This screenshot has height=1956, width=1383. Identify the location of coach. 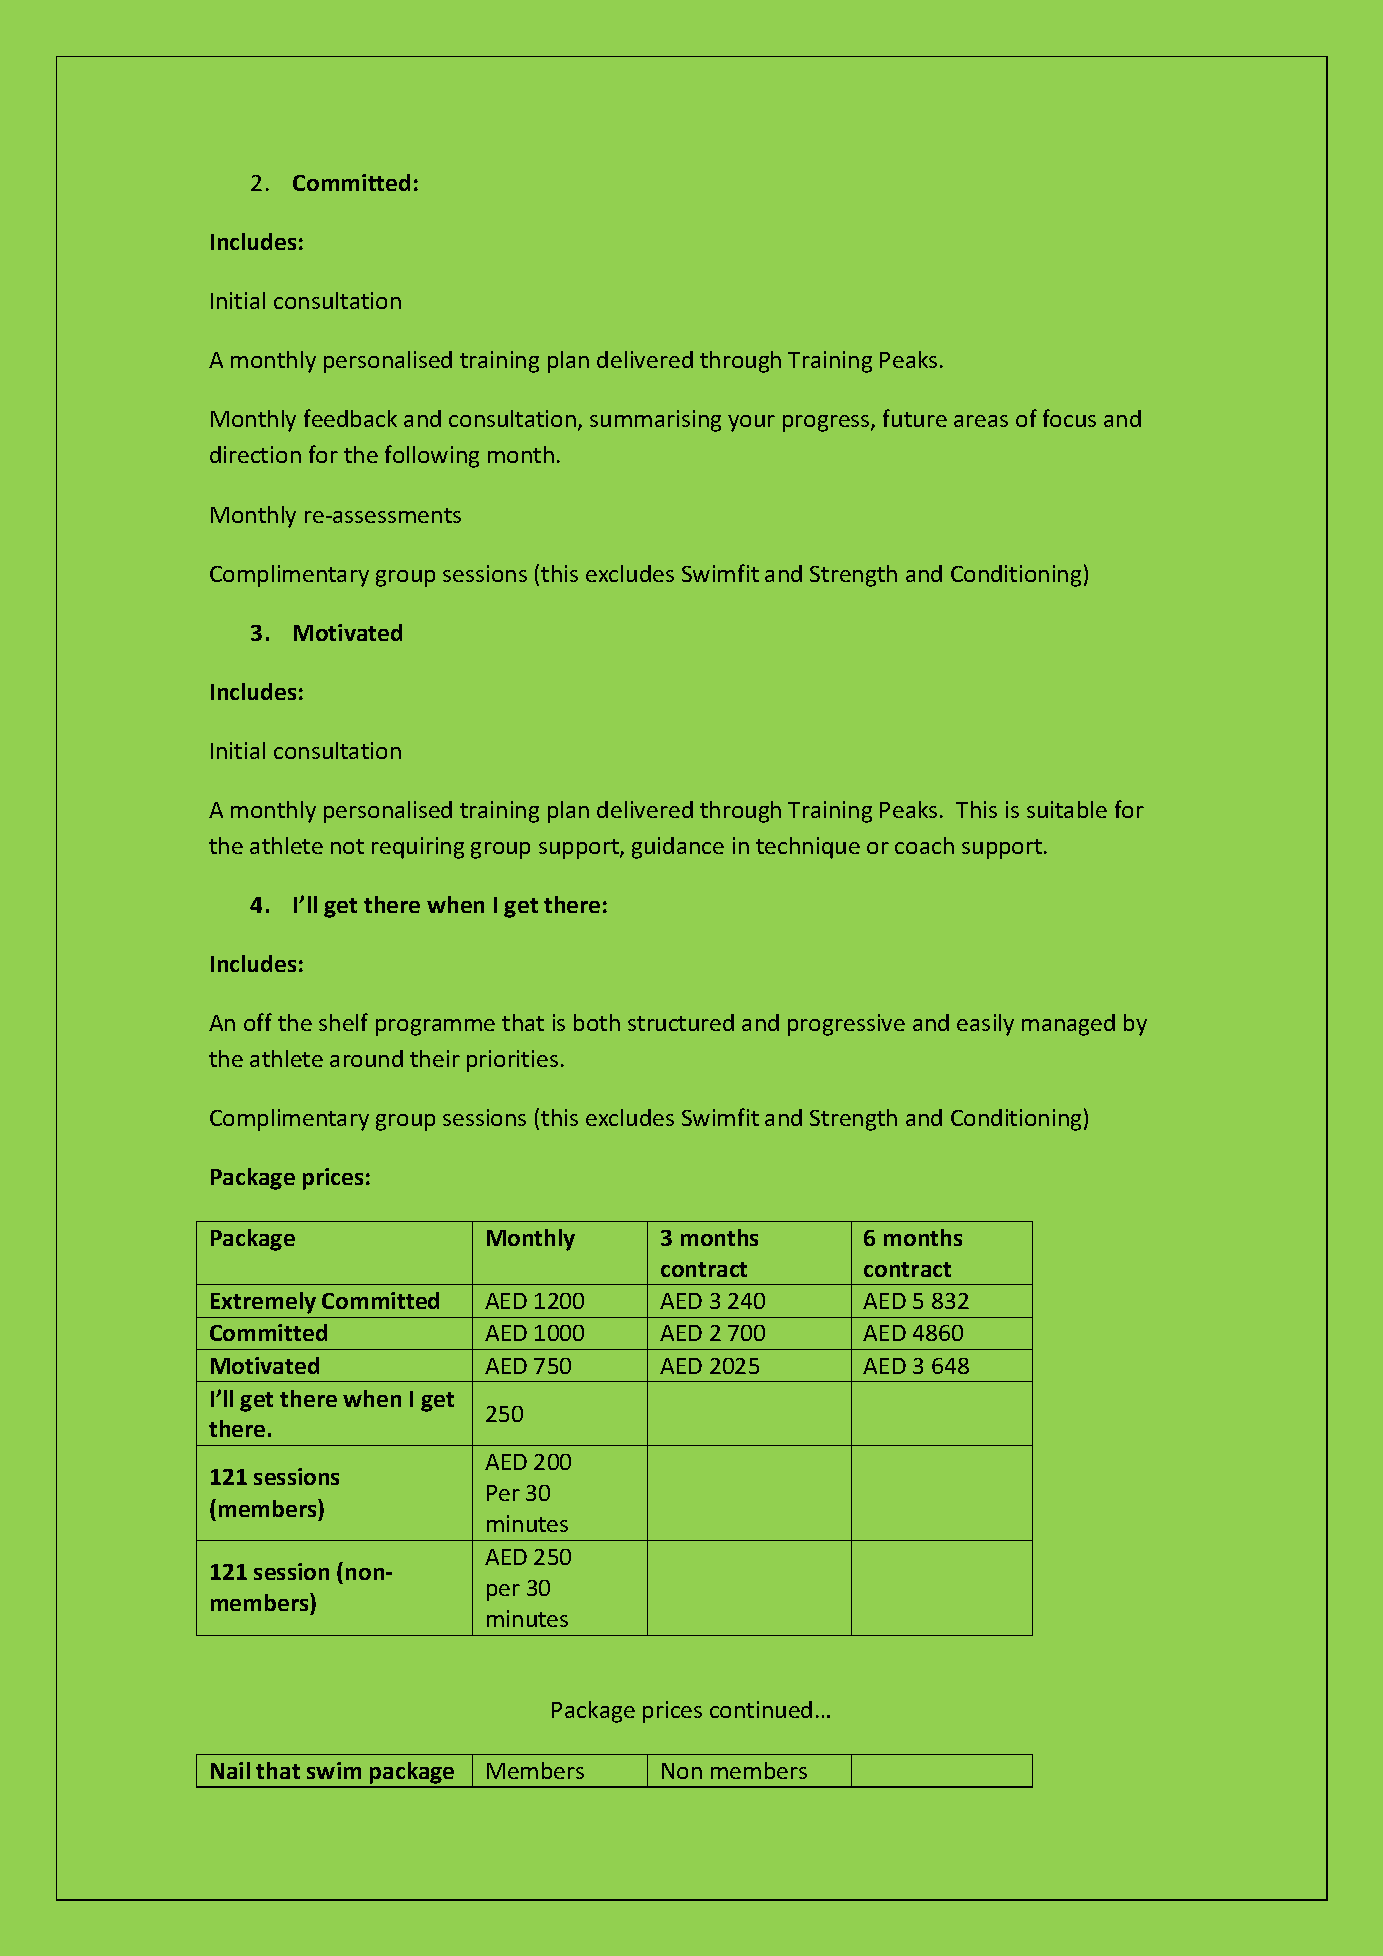
(924, 845).
